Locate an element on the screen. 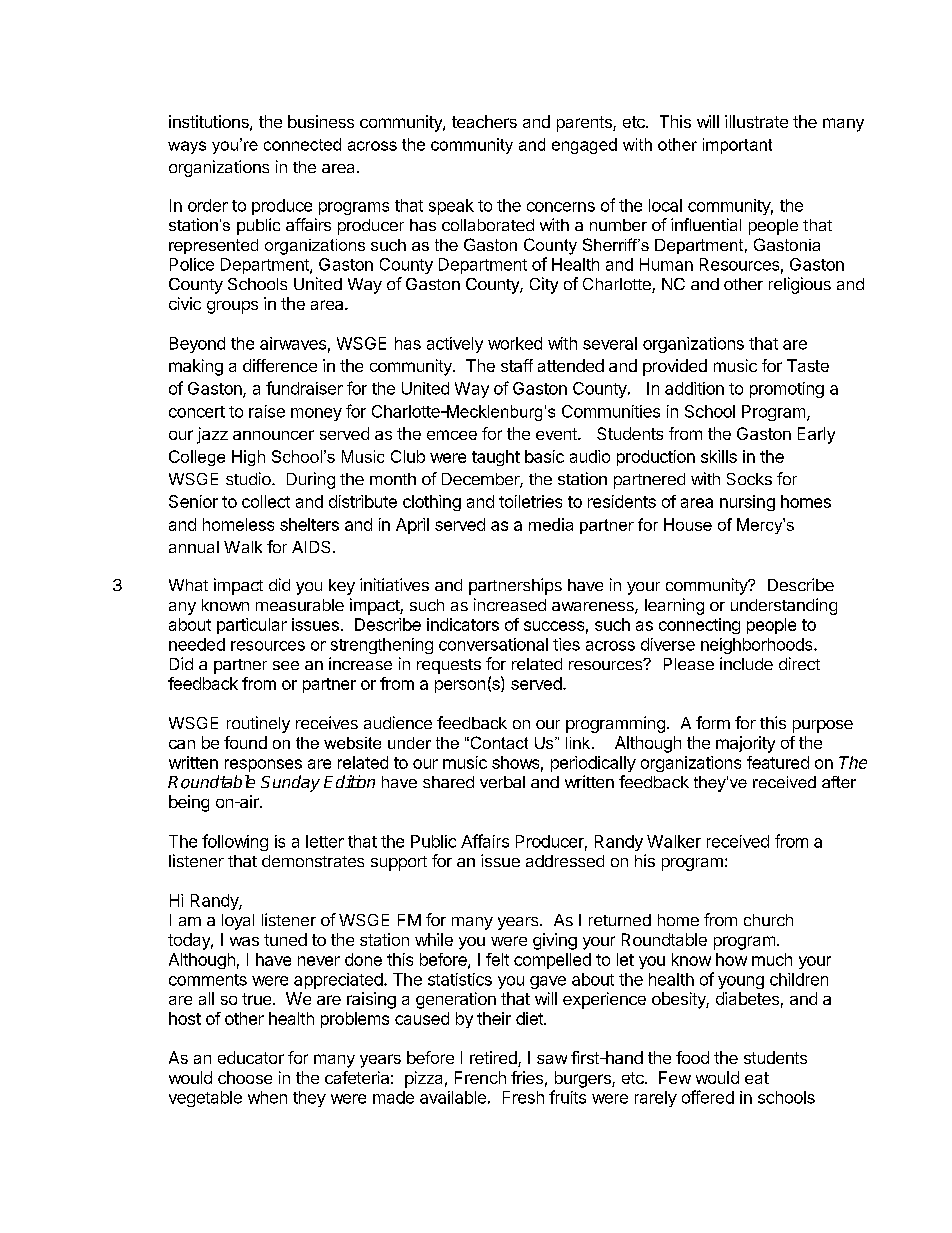 Image resolution: width=952 pixels, height=1233 pixels. verbal is located at coordinates (502, 782).
